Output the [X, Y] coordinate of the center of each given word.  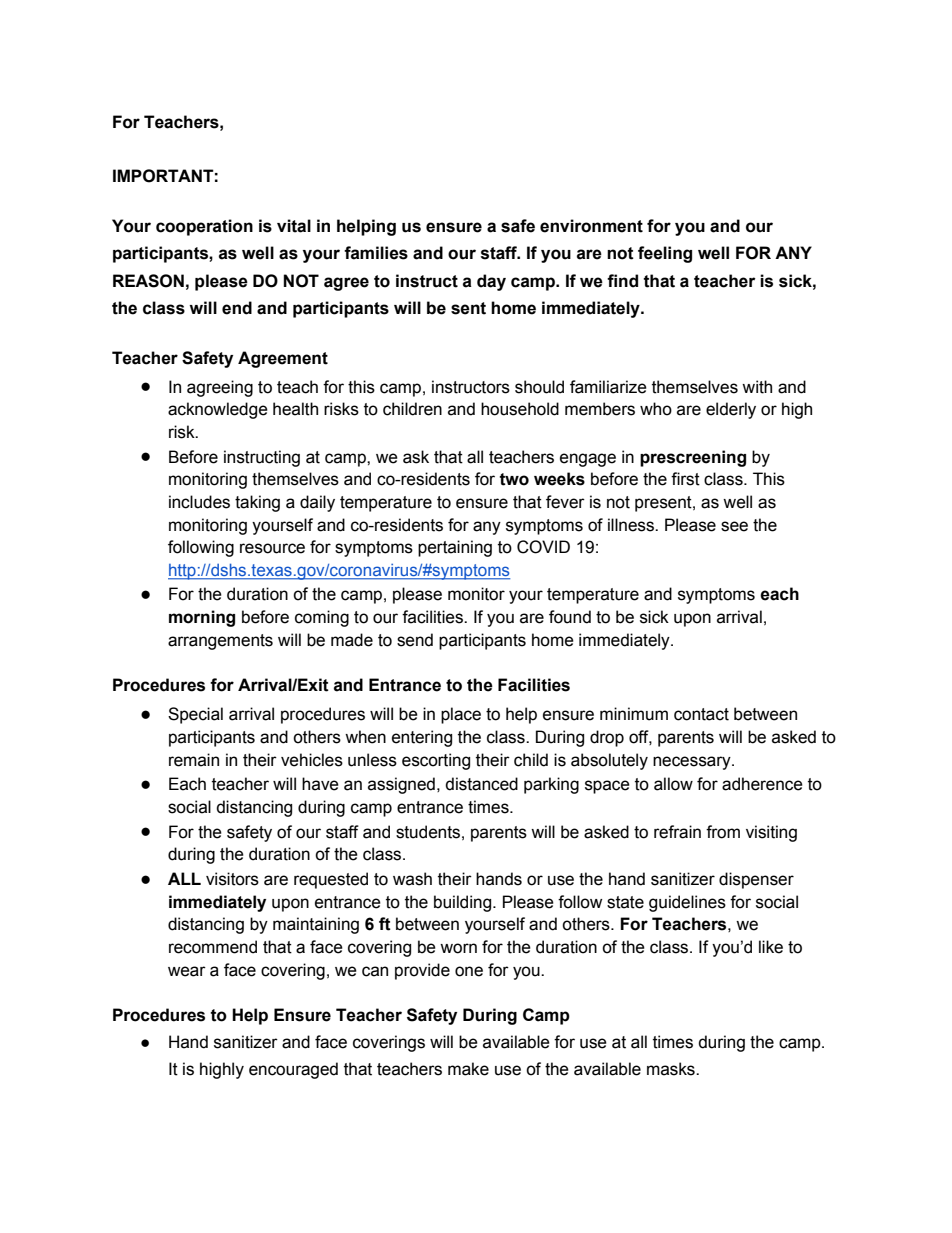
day [491, 282]
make [468, 1069]
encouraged [293, 1070]
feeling [665, 254]
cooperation [204, 227]
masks [672, 1069]
